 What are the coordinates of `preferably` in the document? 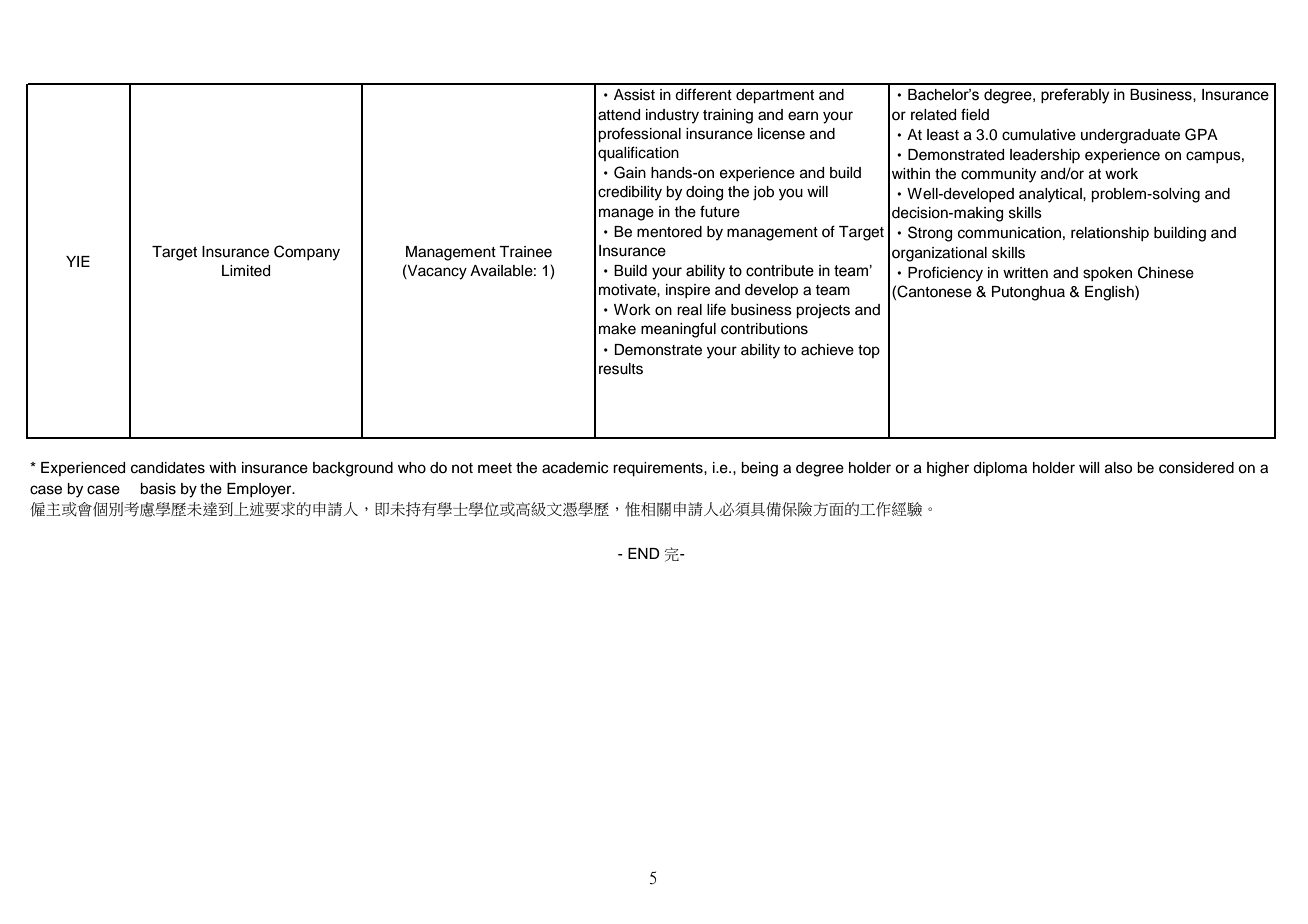 It's located at (1075, 96).
